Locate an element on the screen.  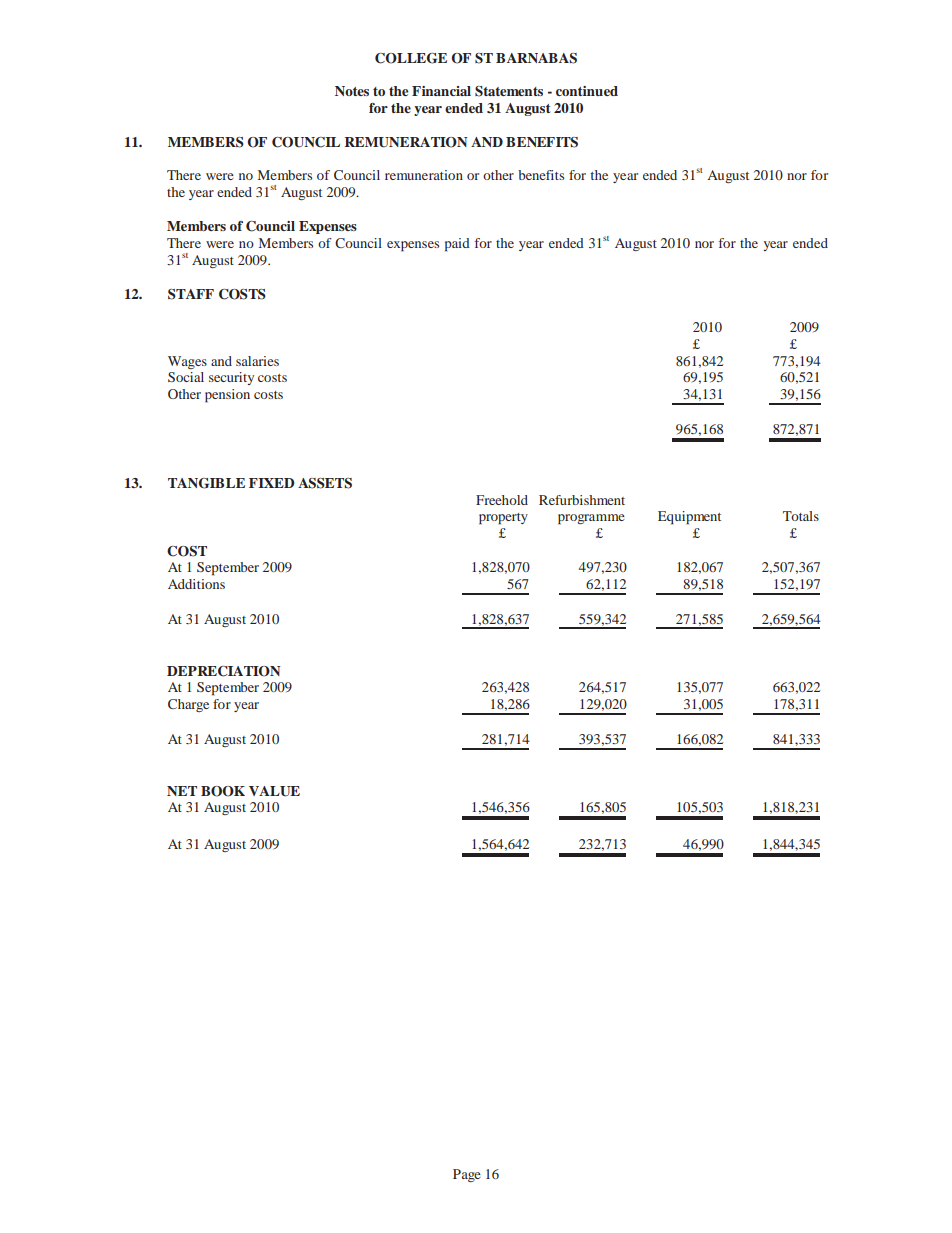
continued is located at coordinates (587, 91).
